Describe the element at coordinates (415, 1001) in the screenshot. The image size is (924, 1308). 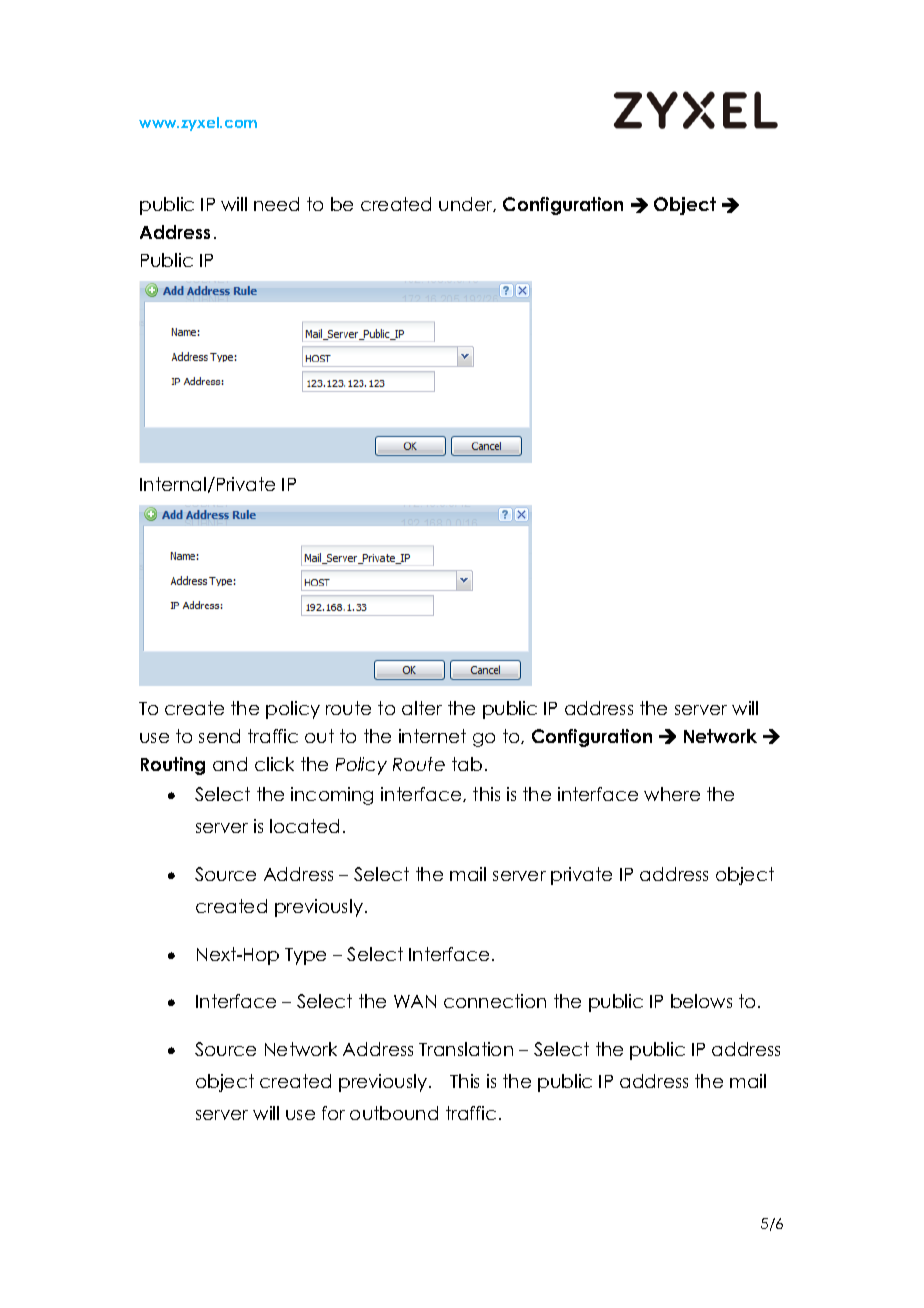
I see `WAN` at that location.
